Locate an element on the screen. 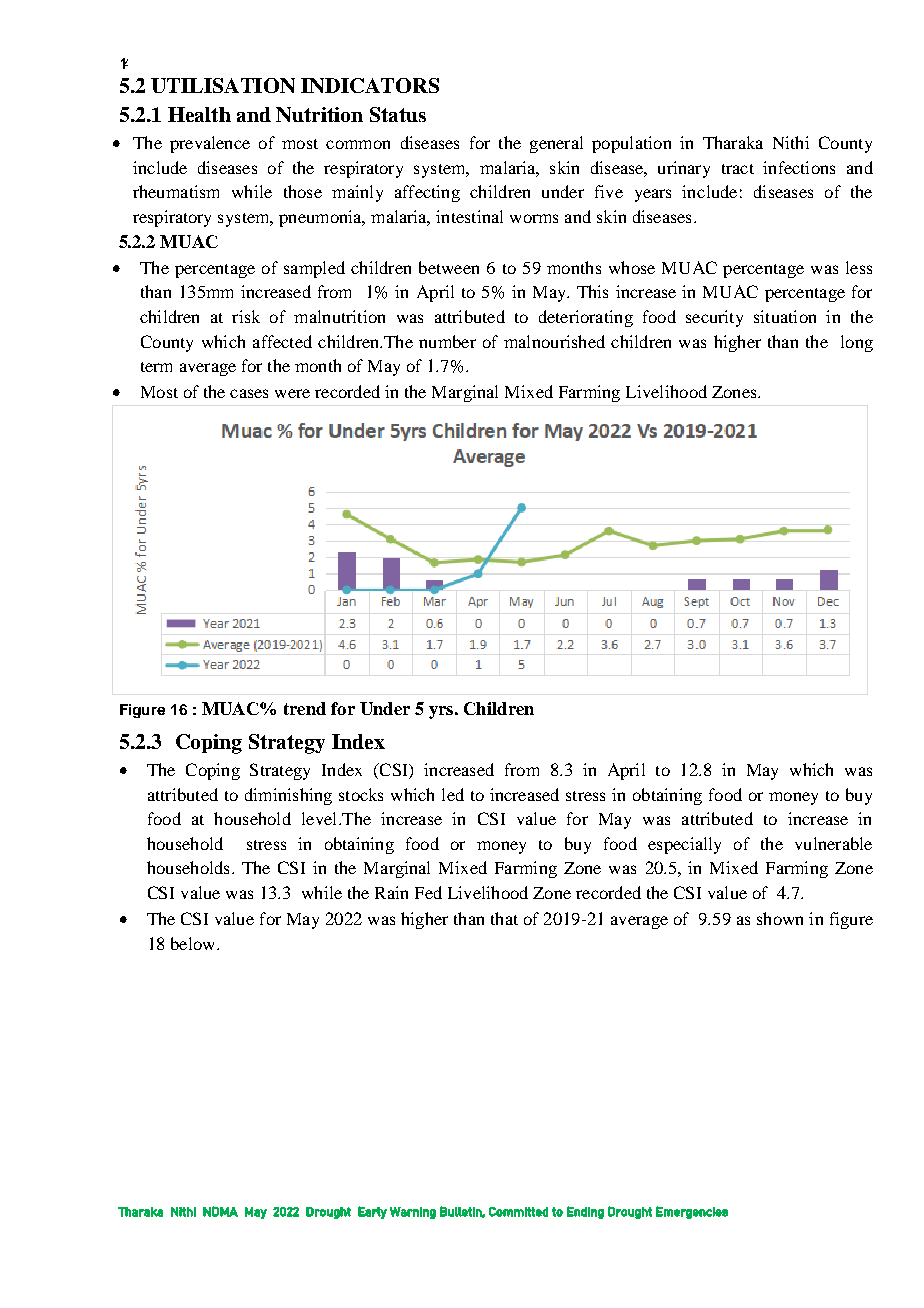 The image size is (924, 1308). Early is located at coordinates (372, 1212).
